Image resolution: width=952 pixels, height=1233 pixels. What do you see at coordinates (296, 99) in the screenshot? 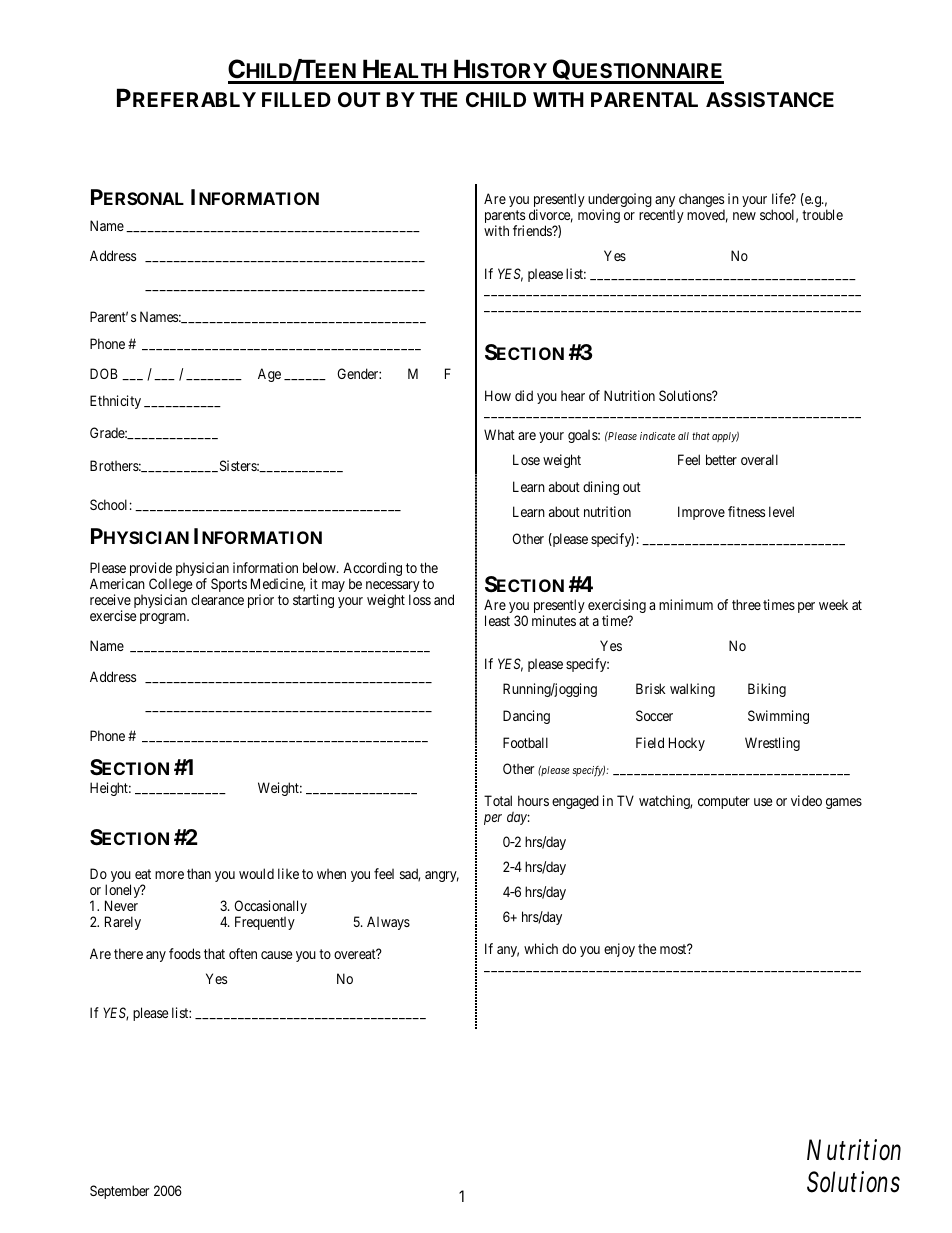
I see `FILLED` at bounding box center [296, 99].
